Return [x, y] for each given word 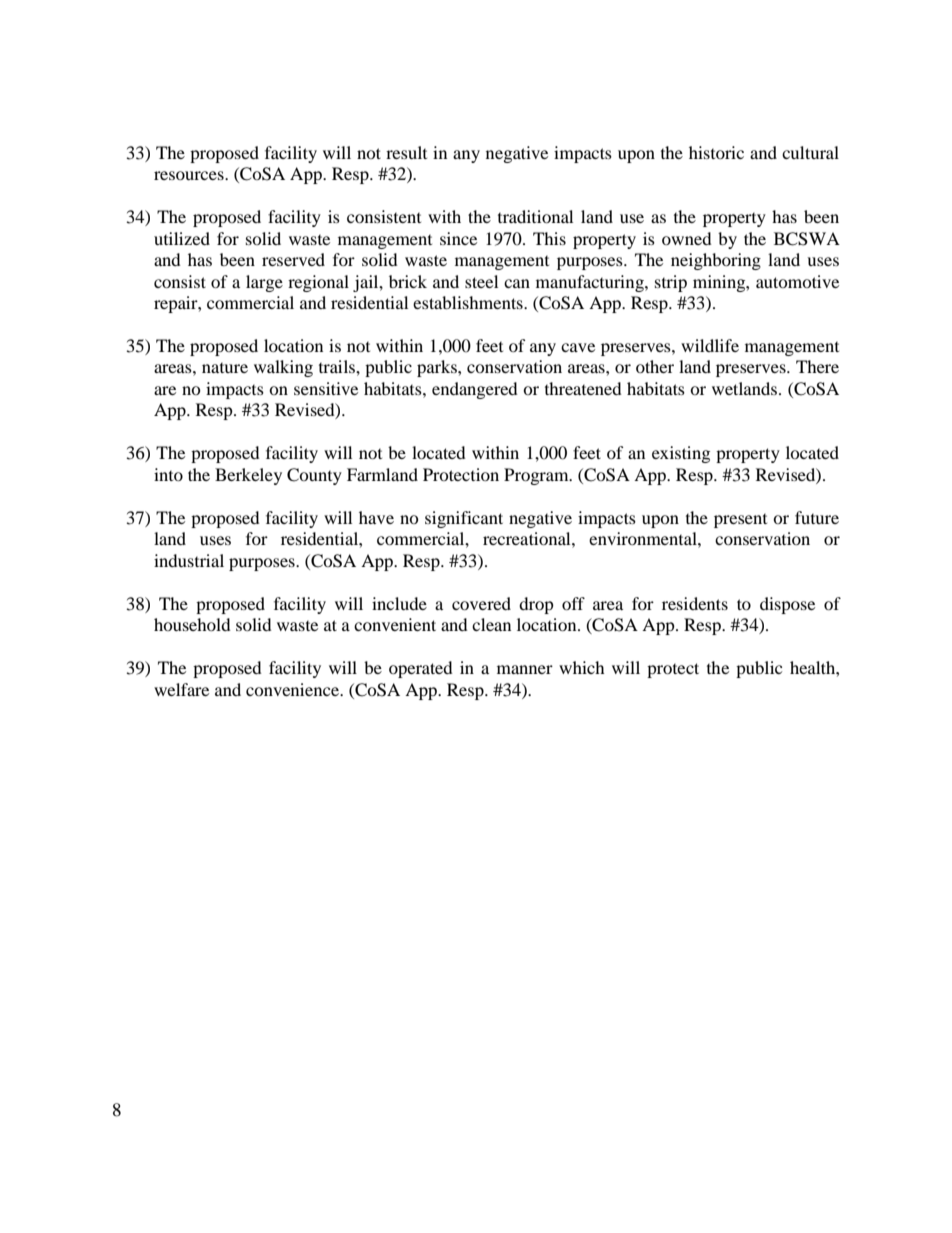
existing [681, 454]
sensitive [326, 388]
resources [190, 175]
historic [716, 152]
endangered [475, 390]
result [406, 152]
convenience [294, 689]
